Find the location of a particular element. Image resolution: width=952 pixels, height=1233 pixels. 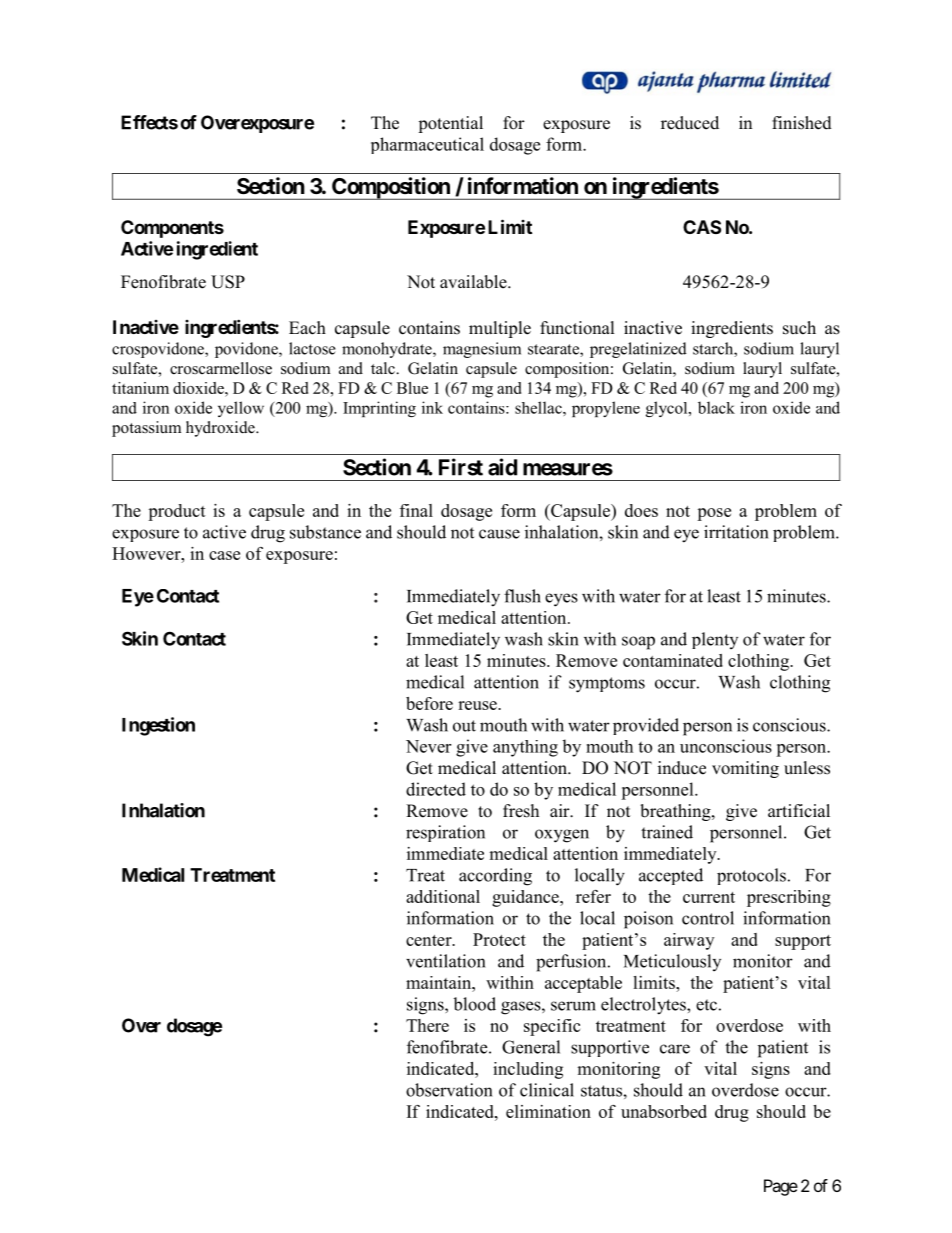

plenty is located at coordinates (715, 640).
